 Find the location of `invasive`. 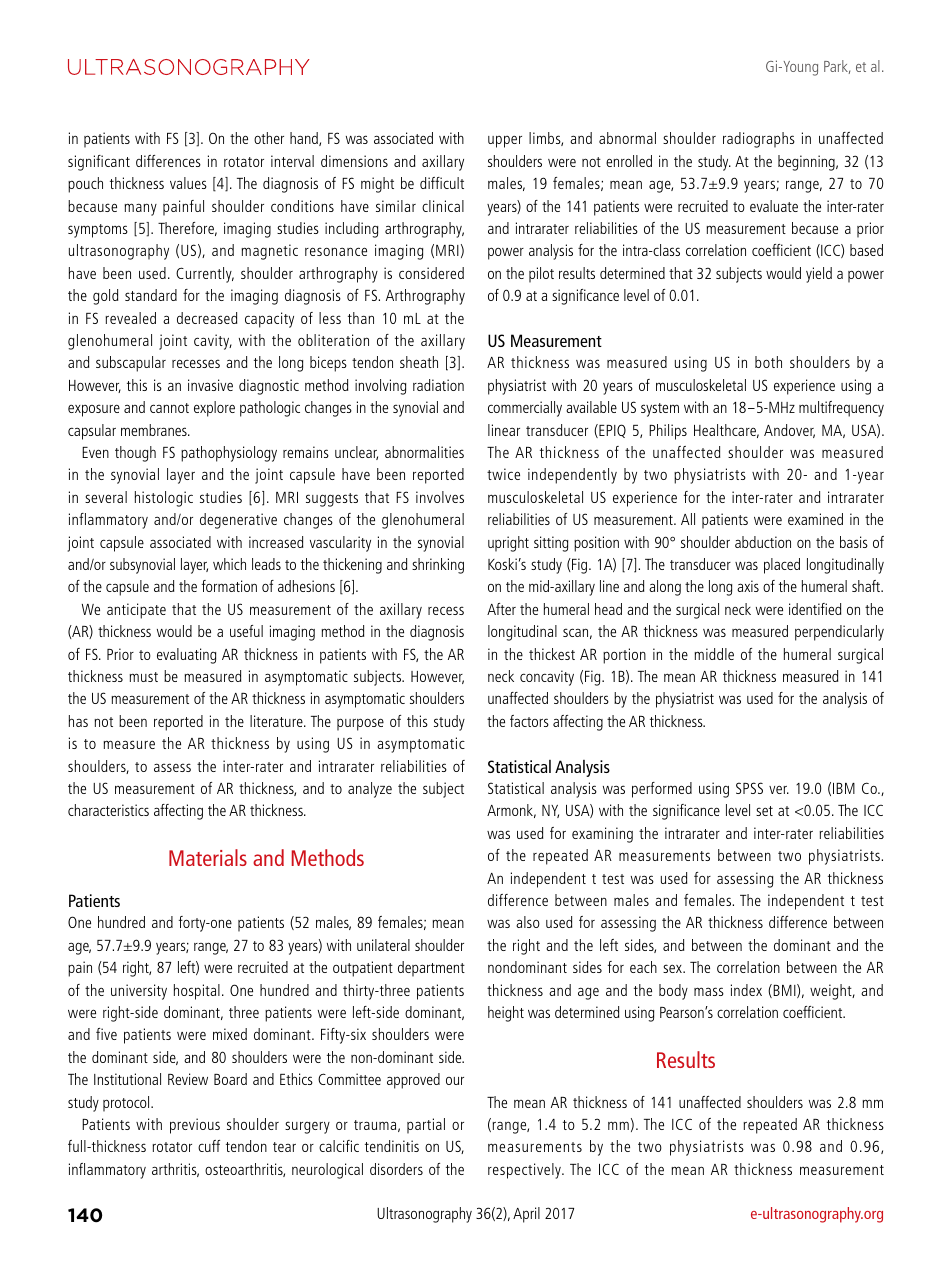

invasive is located at coordinates (210, 385).
